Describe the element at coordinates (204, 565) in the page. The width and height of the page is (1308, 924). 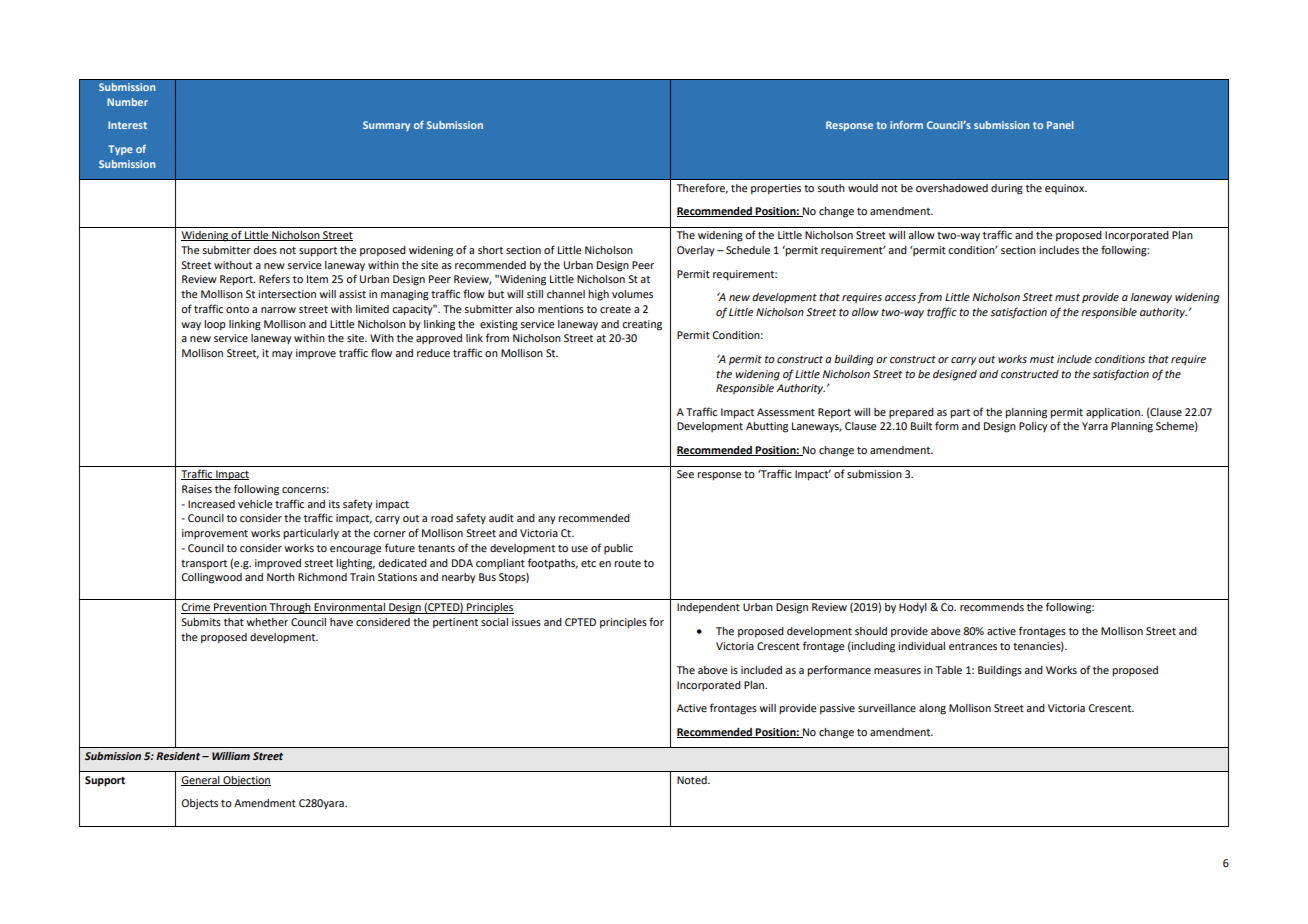
I see `transport` at that location.
